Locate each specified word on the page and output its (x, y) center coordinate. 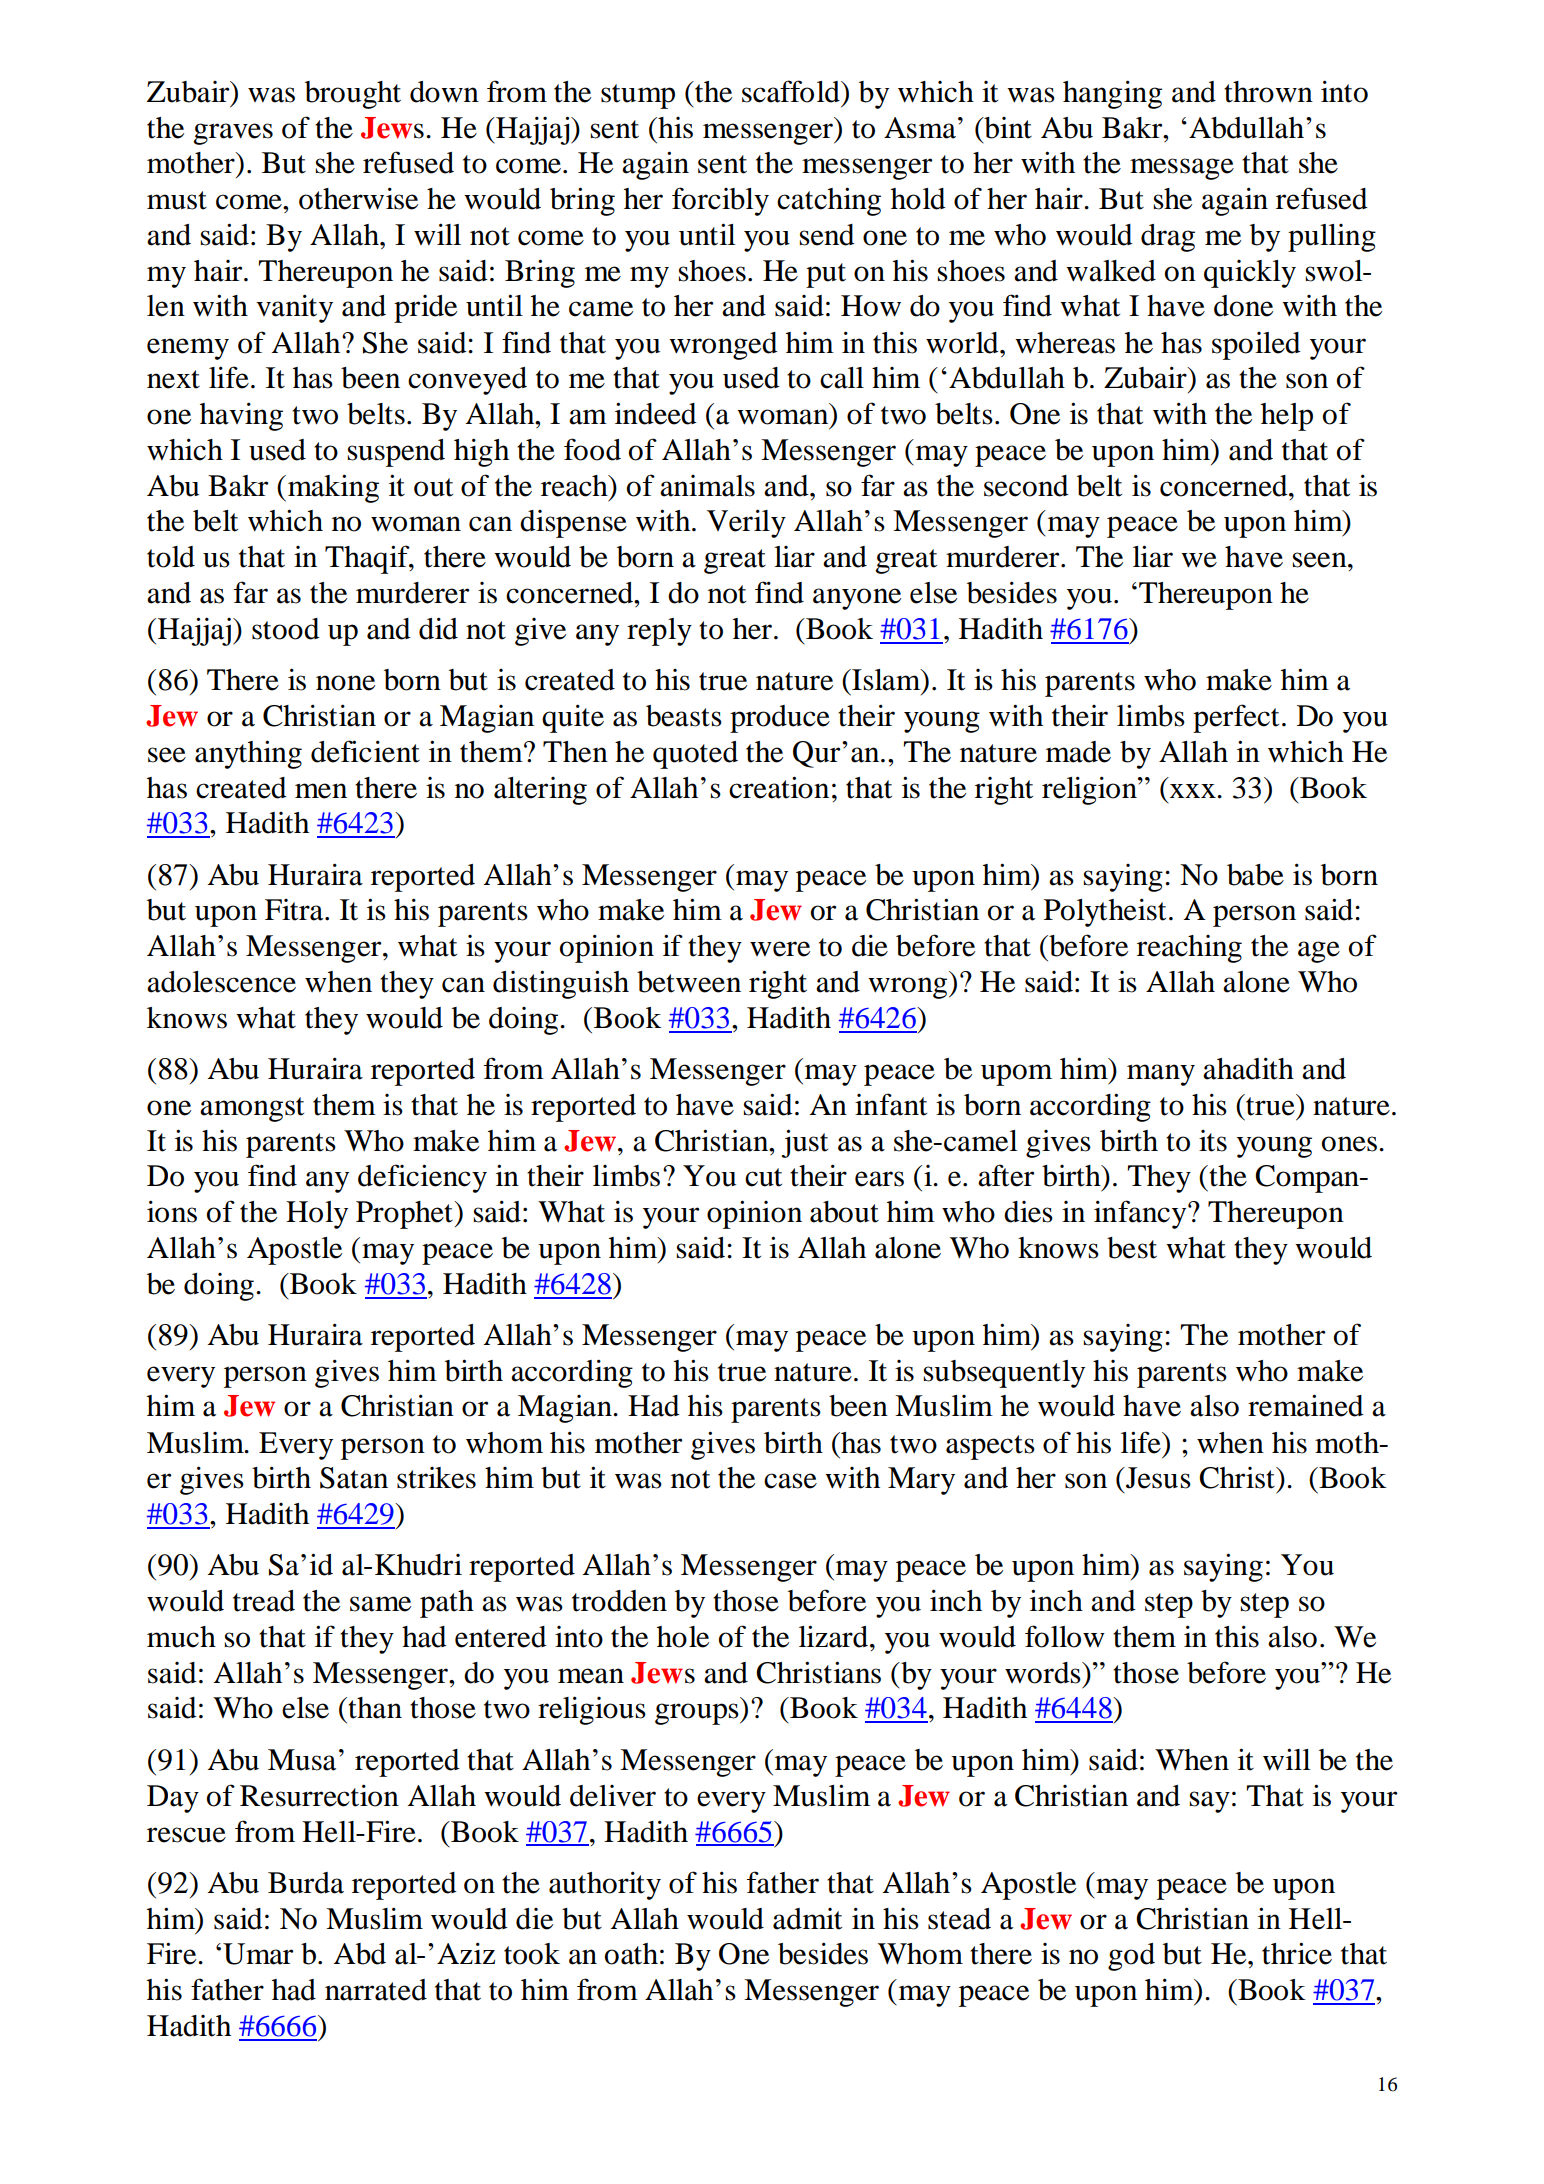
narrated (376, 1990)
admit (807, 1919)
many (1161, 1075)
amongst (252, 1109)
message (1182, 169)
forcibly (720, 201)
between (689, 982)
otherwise (358, 198)
